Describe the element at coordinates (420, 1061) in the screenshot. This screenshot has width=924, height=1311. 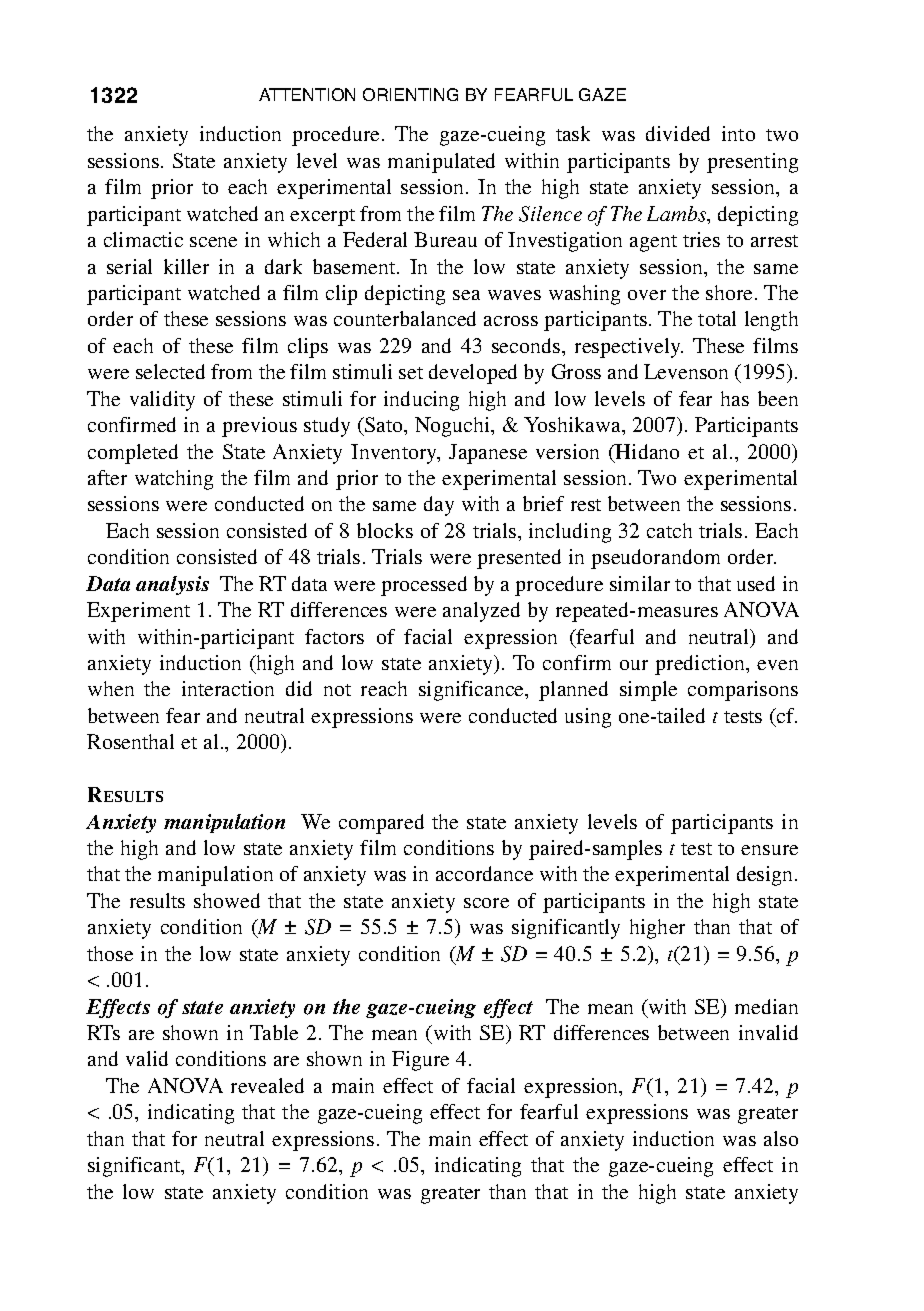
I see `Figure` at that location.
